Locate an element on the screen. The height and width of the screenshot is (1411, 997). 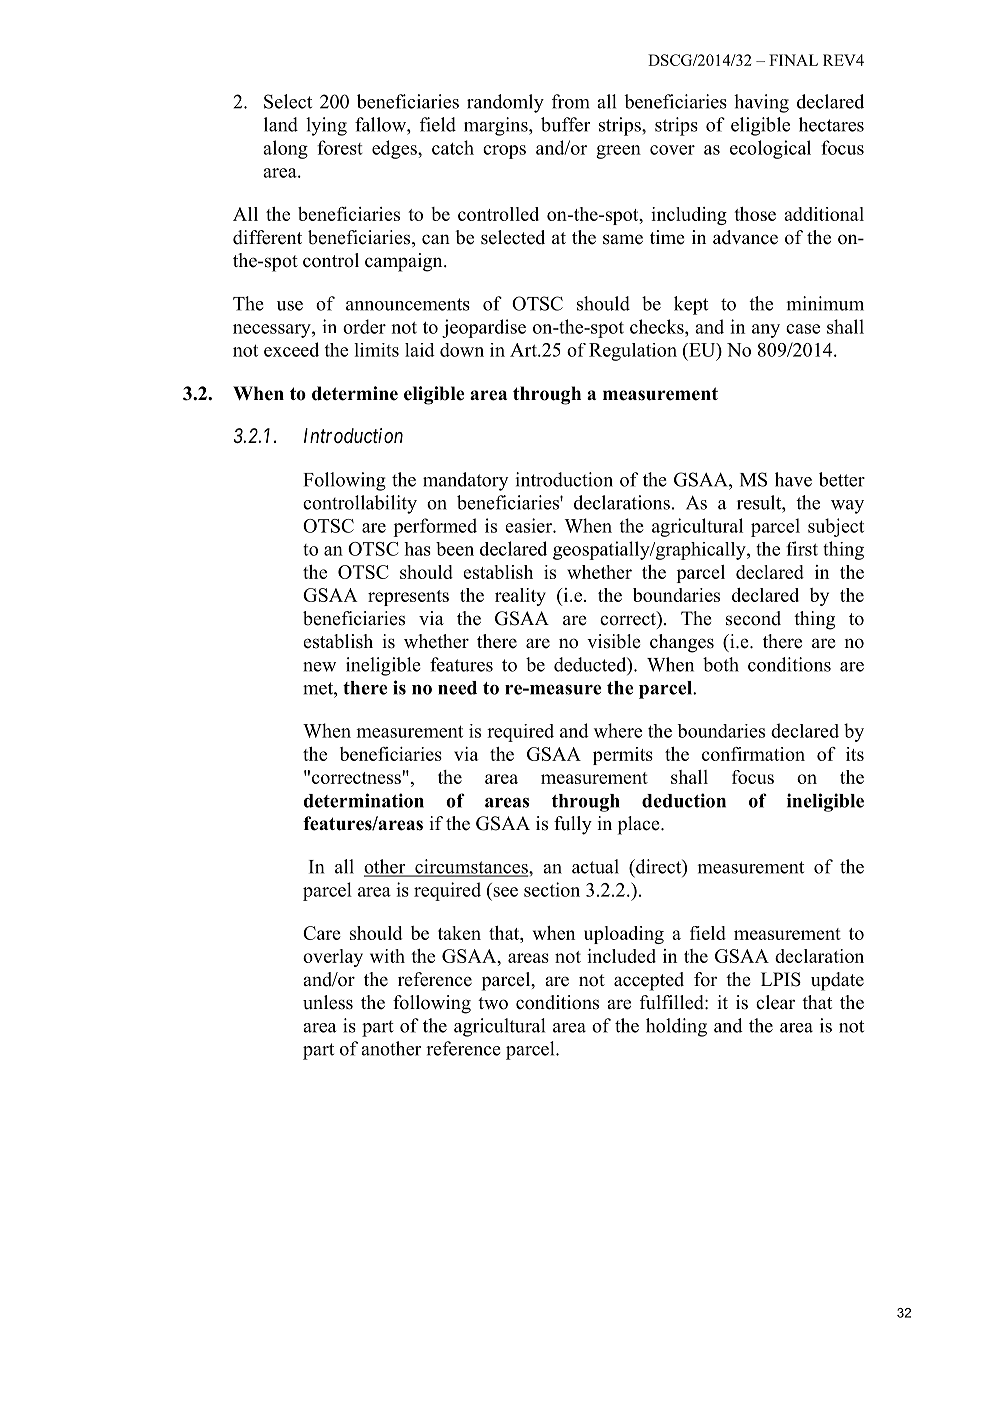
unless is located at coordinates (328, 1002).
